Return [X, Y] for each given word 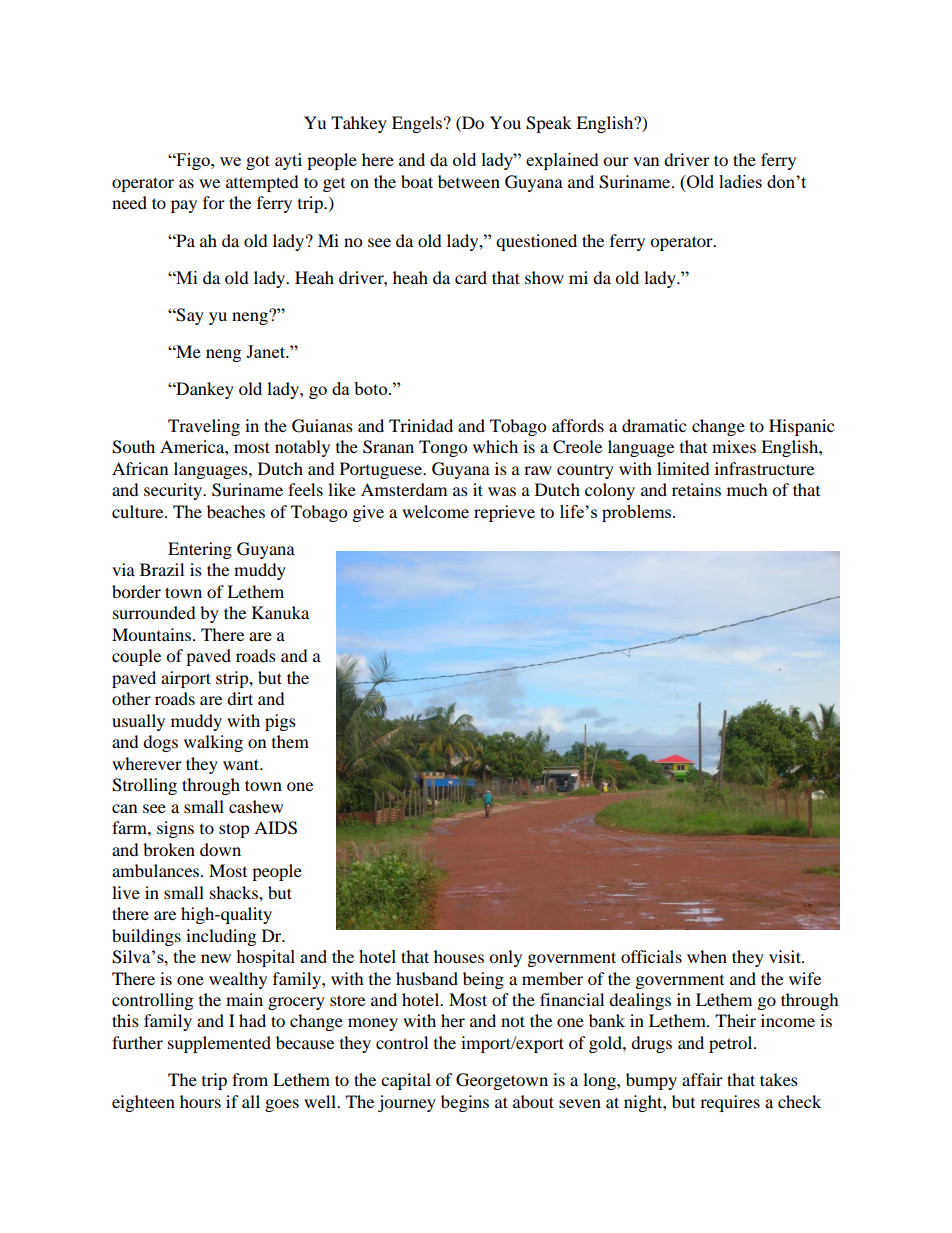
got [258, 162]
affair [702, 1079]
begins [465, 1103]
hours [200, 1101]
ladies [740, 181]
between [469, 181]
